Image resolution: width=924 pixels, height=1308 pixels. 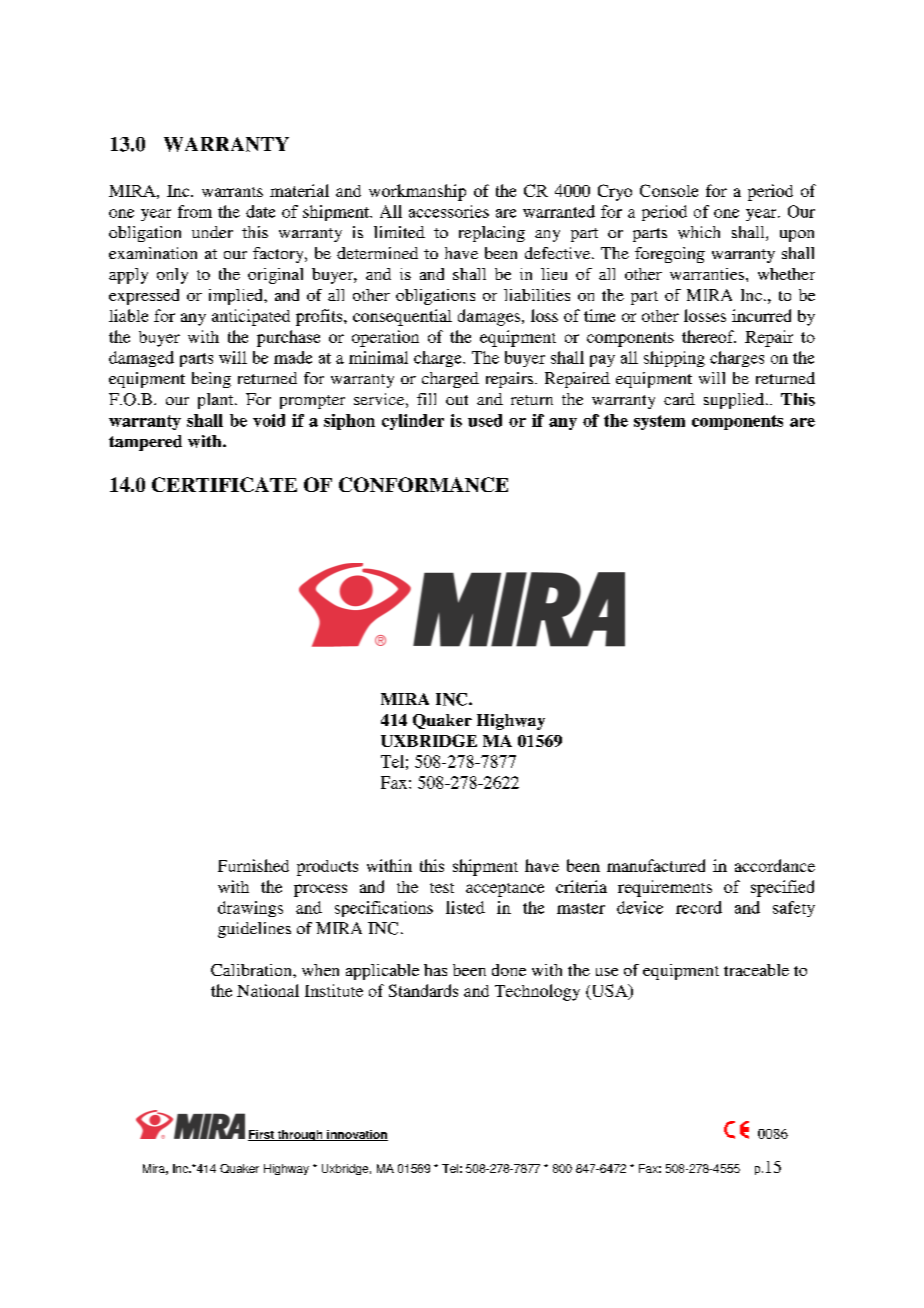 What do you see at coordinates (775, 865) in the screenshot?
I see `accordance` at bounding box center [775, 865].
